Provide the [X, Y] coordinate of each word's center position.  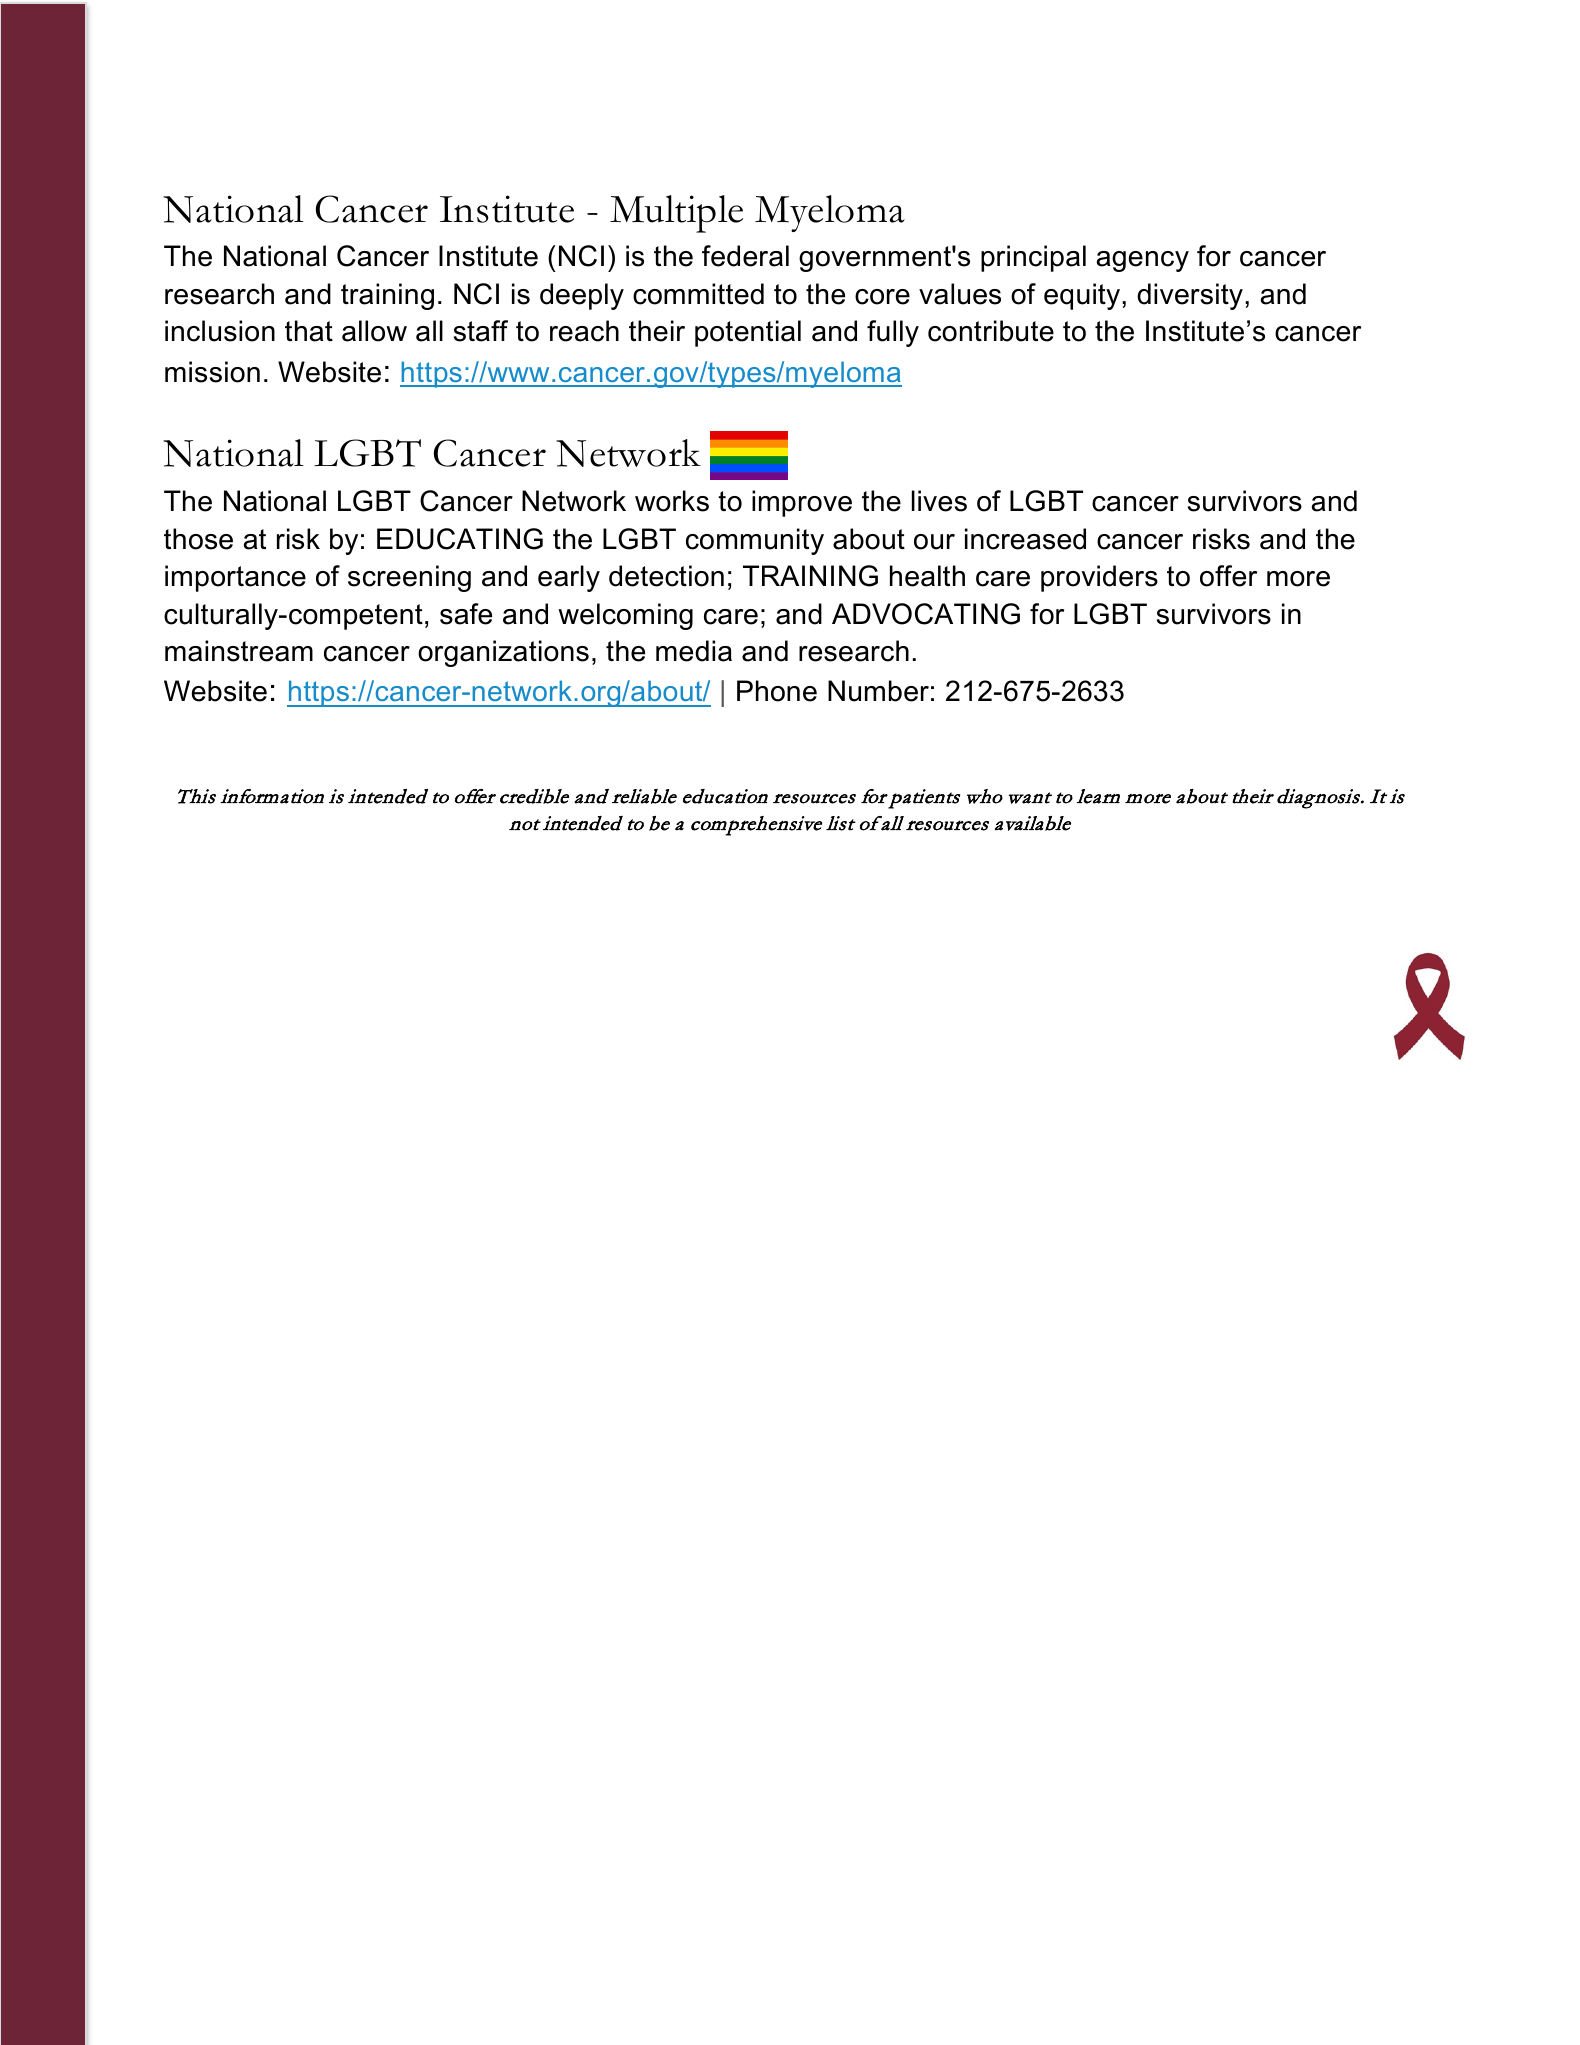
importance [235, 578]
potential [748, 333]
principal [1033, 258]
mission [212, 372]
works [672, 501]
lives [939, 501]
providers [1099, 578]
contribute [991, 331]
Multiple [676, 214]
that [309, 331]
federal [745, 256]
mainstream [239, 651]
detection [666, 576]
